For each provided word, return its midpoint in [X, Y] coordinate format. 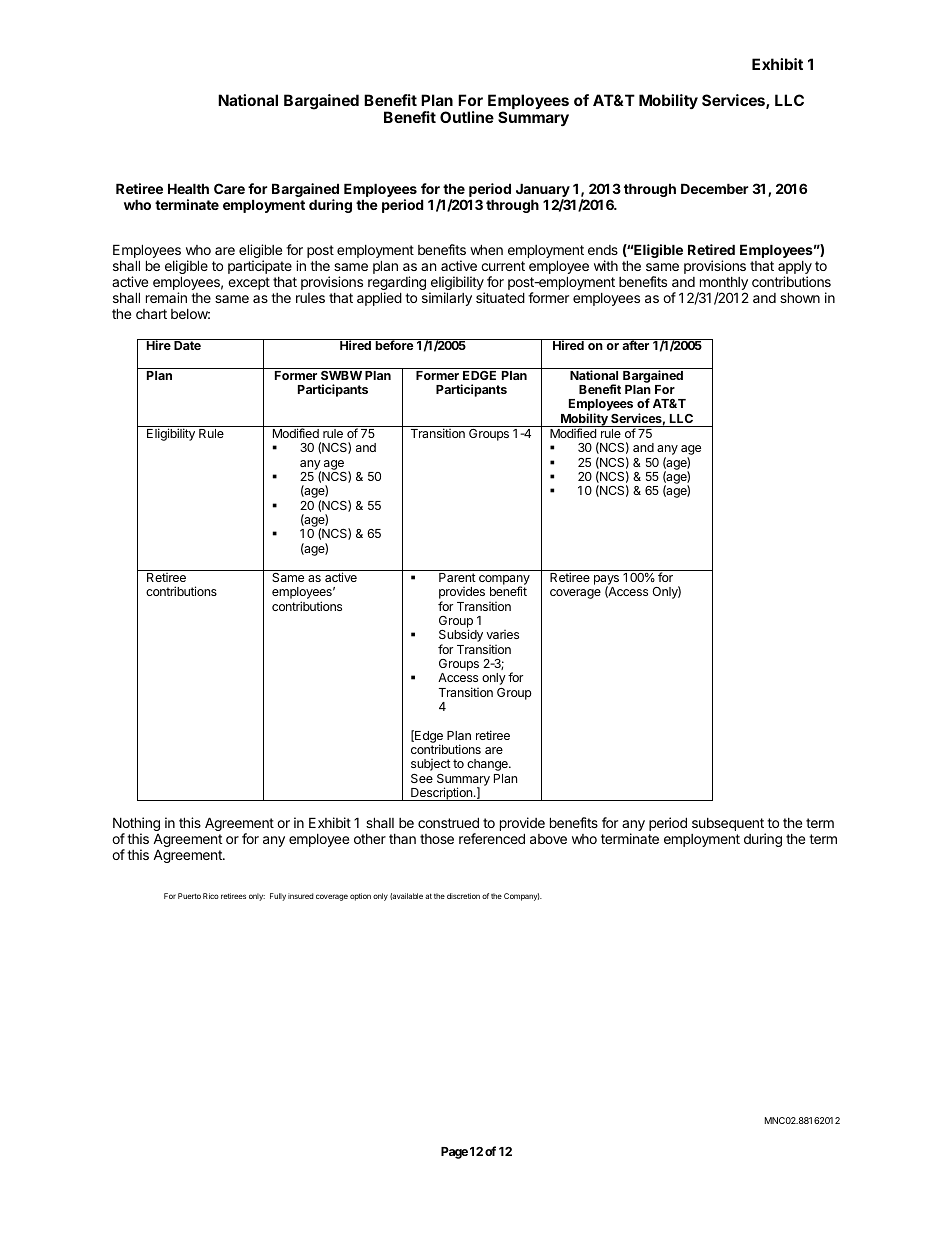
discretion [463, 896]
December [715, 188]
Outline [467, 117]
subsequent [729, 826]
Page [454, 1153]
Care [229, 188]
